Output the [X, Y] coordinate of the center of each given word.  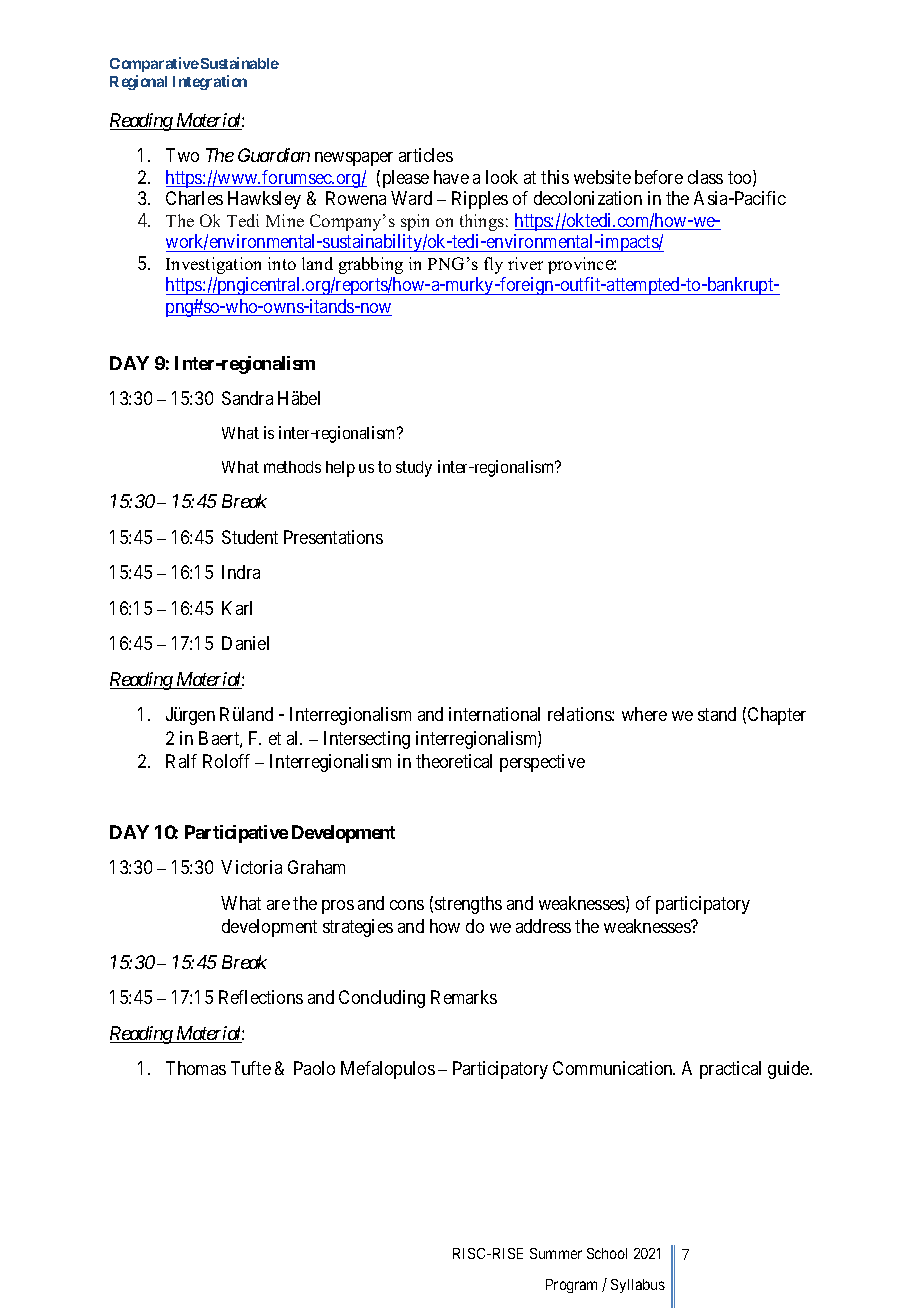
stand [717, 714]
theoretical [454, 761]
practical [730, 1070]
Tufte [251, 1068]
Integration [210, 82]
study [414, 469]
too [741, 179]
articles [426, 155]
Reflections [261, 997]
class [705, 177]
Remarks [464, 997]
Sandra [247, 398]
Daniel [245, 643]
